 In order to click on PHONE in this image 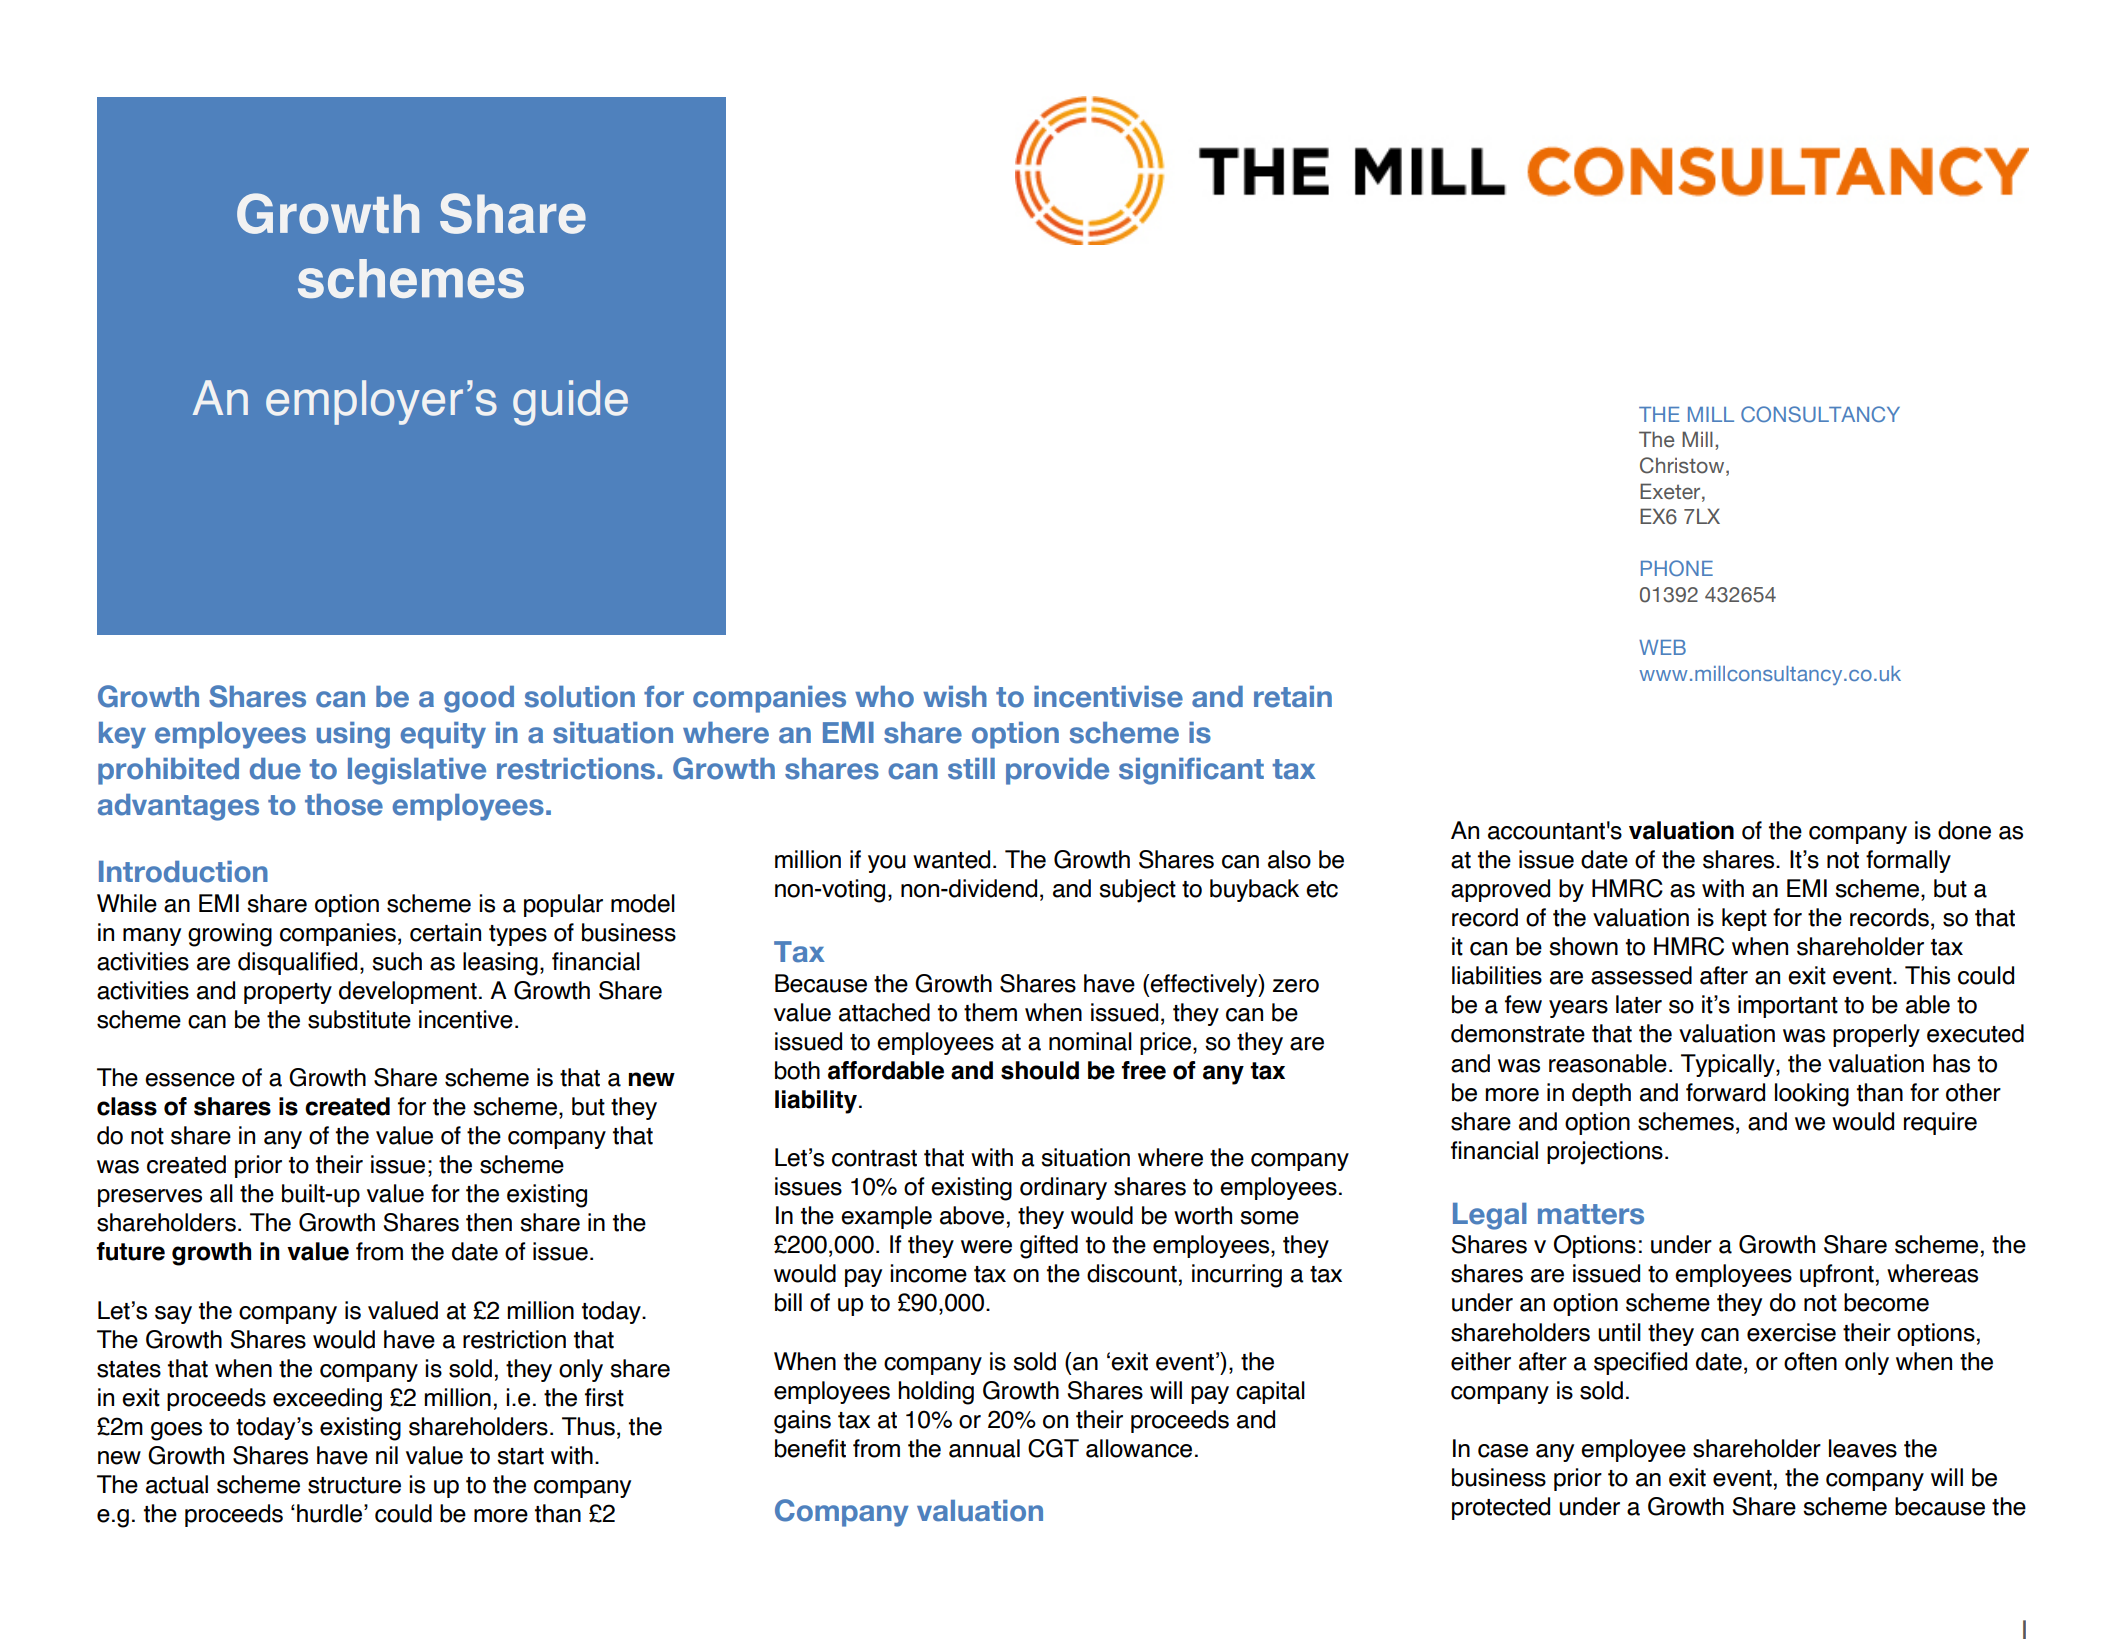, I will do `click(1677, 568)`.
